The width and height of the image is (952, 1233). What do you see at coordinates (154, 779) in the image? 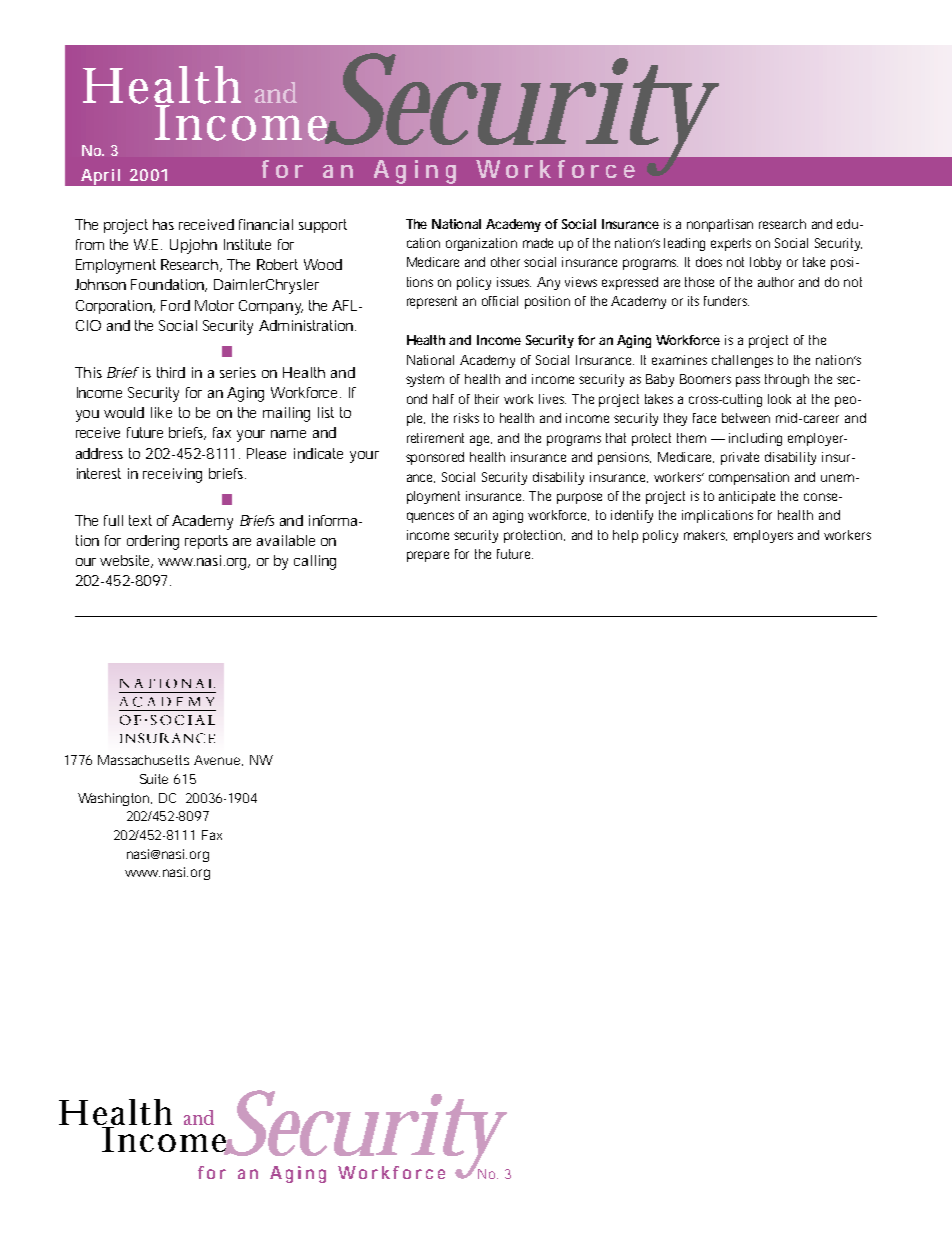
I see `Suite` at bounding box center [154, 779].
